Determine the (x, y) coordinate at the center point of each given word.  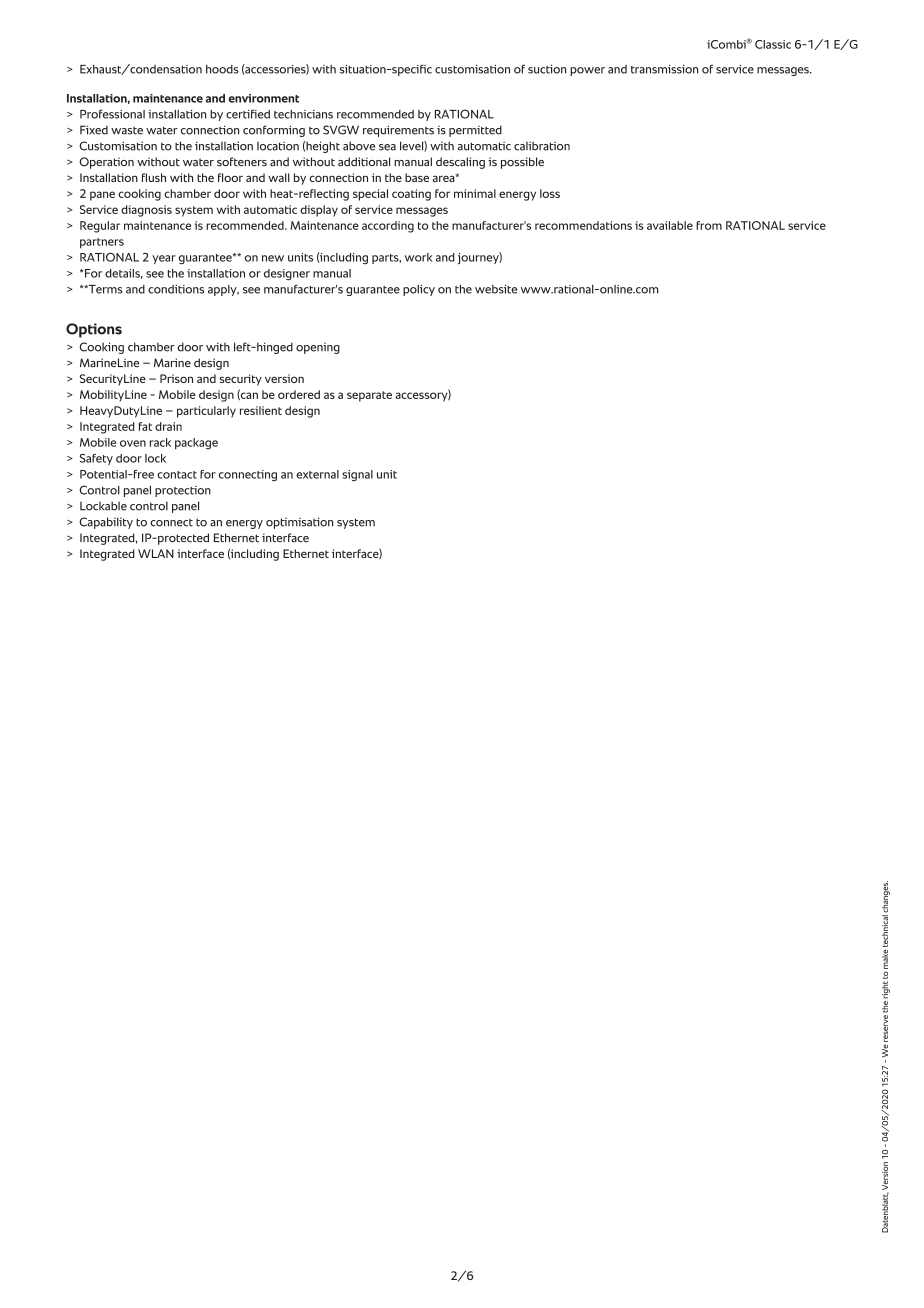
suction (547, 69)
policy (419, 290)
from (709, 225)
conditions (176, 289)
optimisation (299, 523)
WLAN (156, 553)
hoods (222, 69)
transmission (664, 69)
